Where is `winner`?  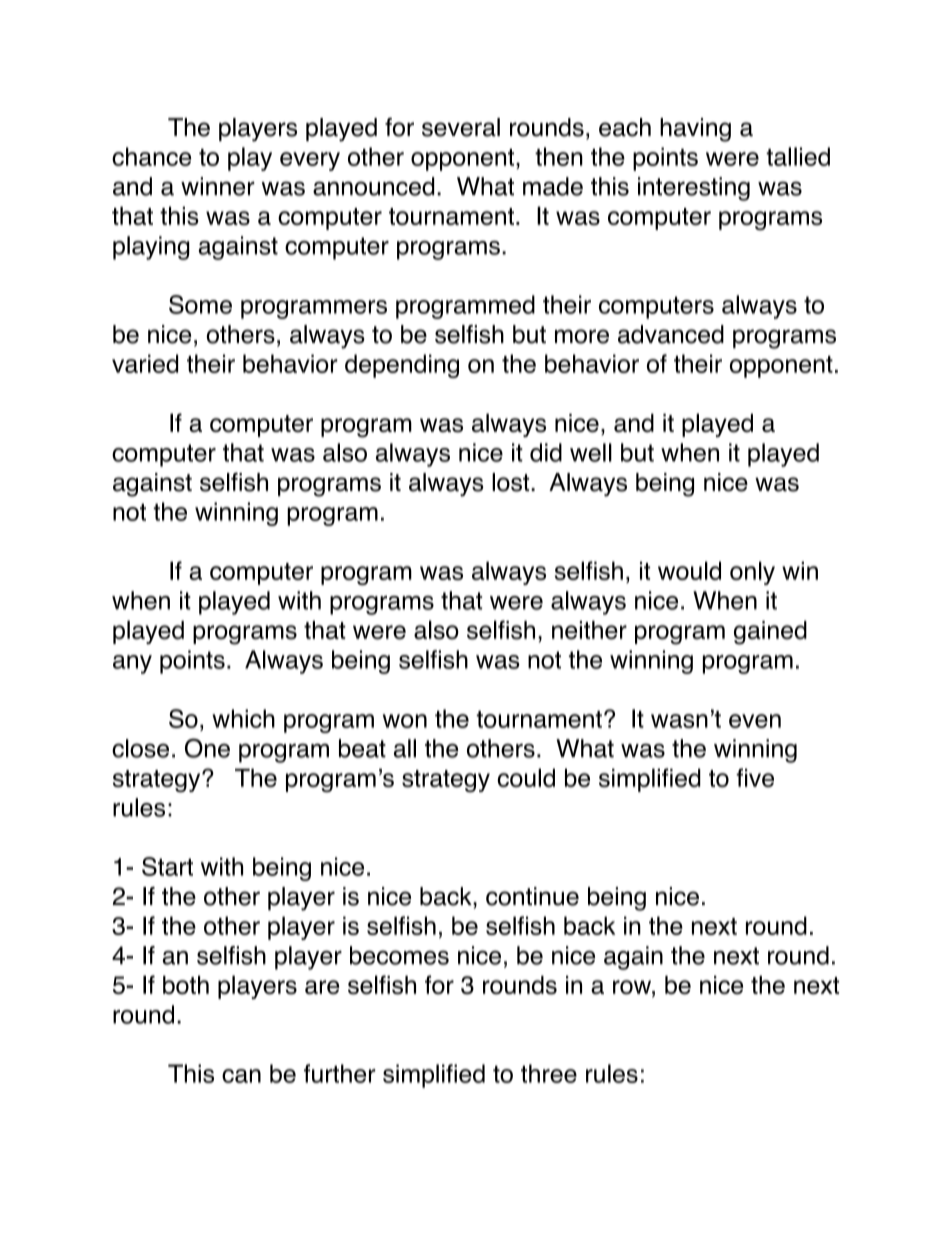 winner is located at coordinates (218, 186).
